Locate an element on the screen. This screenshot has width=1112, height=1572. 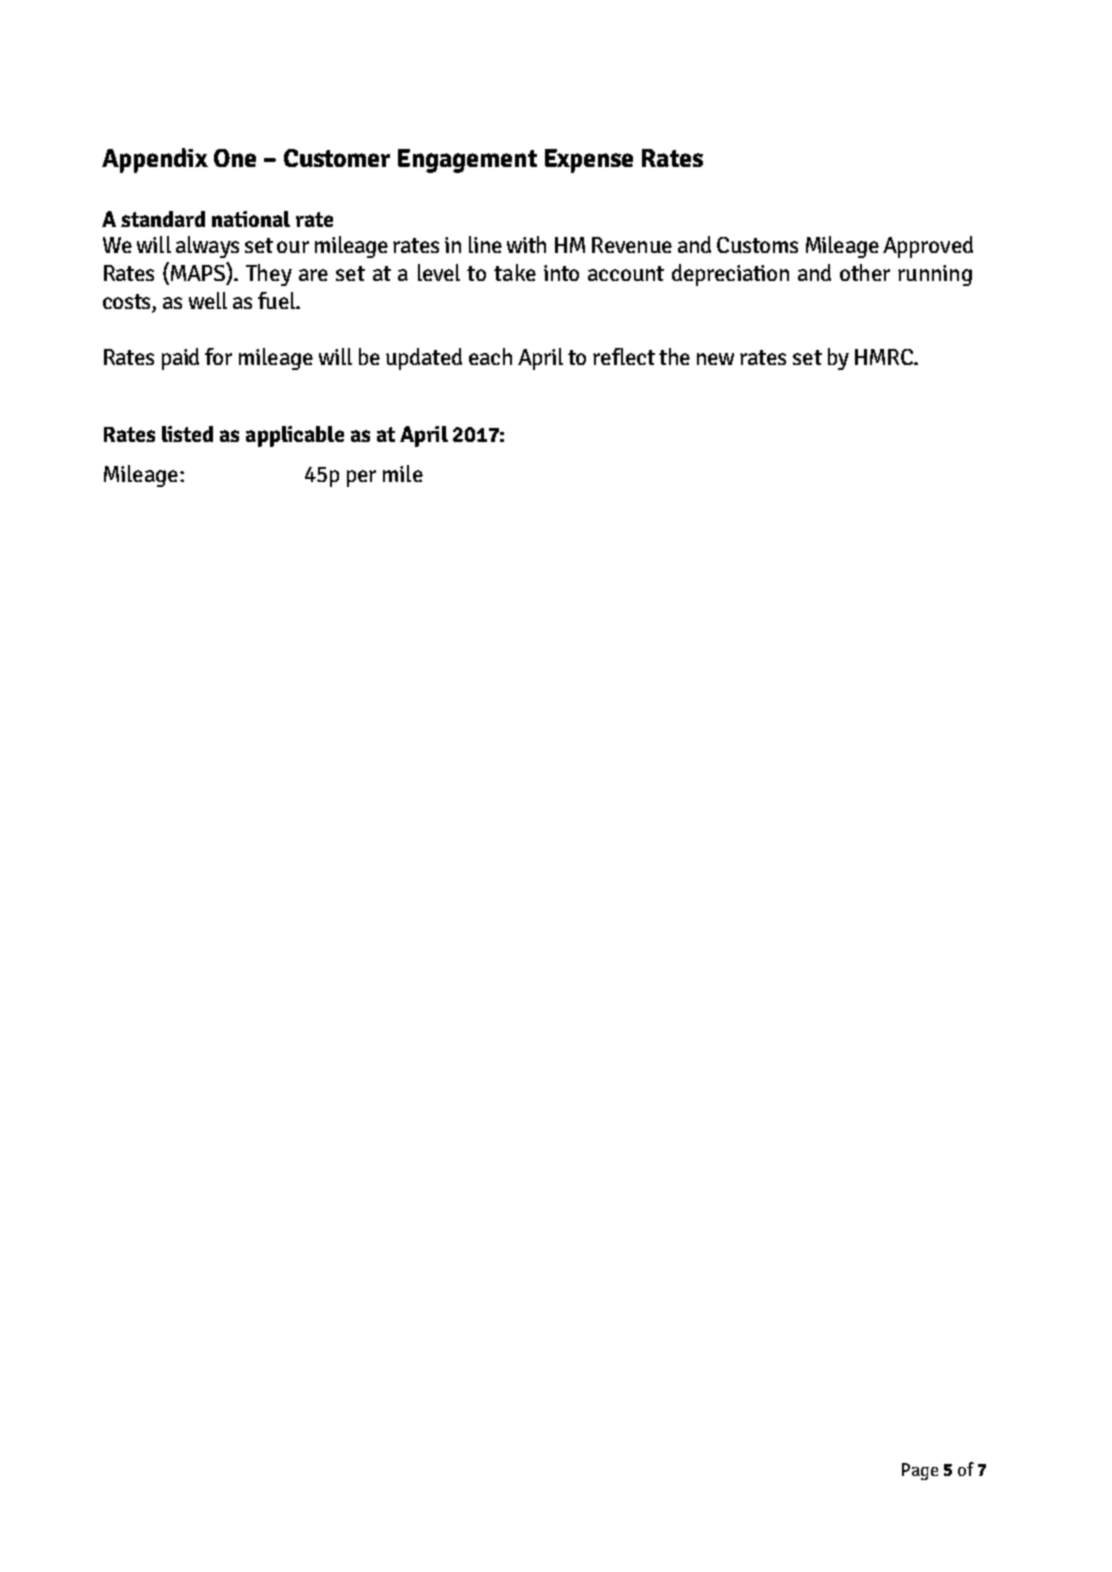
per is located at coordinates (361, 478).
